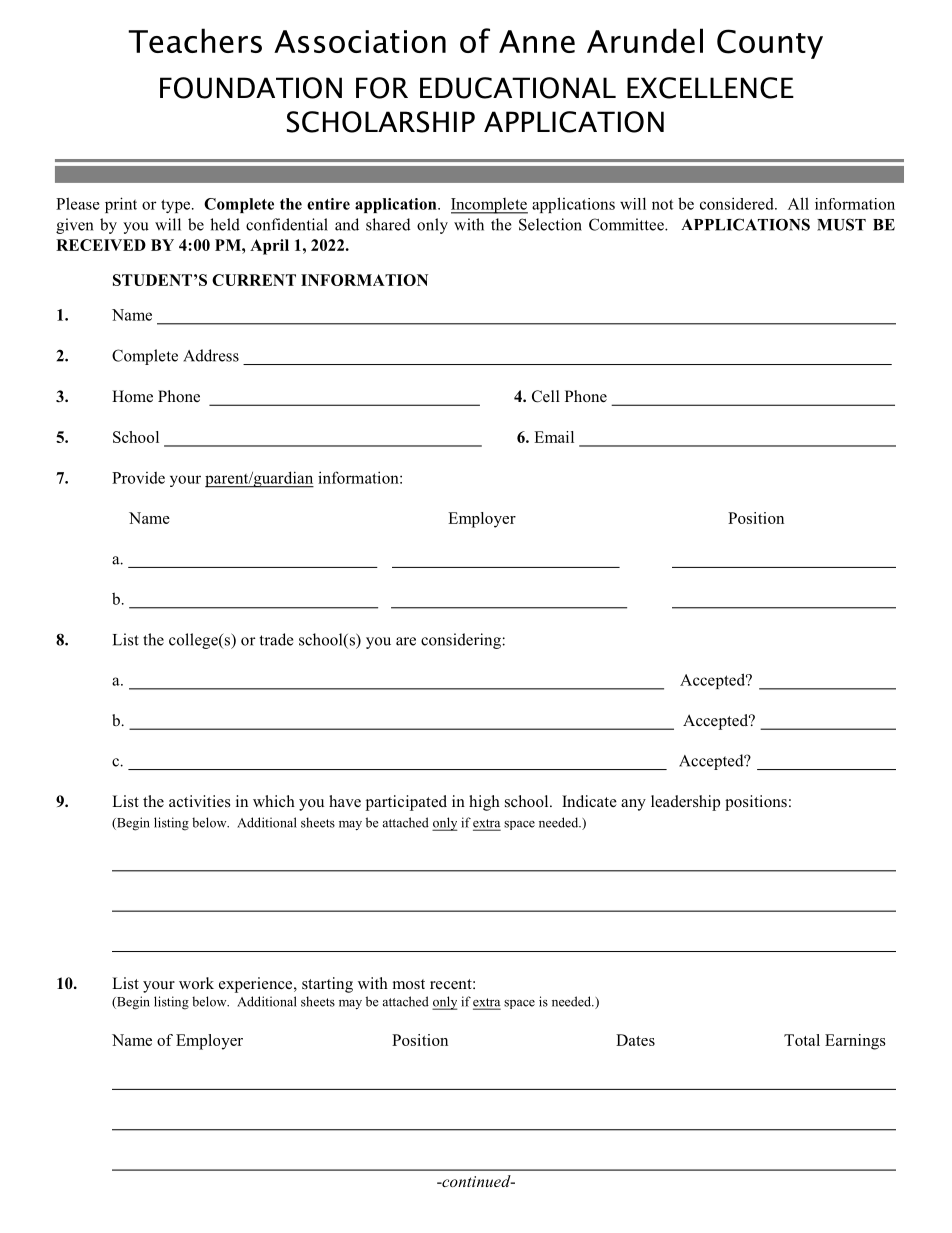  What do you see at coordinates (518, 88) in the page?
I see `EDUCATIONAL` at bounding box center [518, 88].
